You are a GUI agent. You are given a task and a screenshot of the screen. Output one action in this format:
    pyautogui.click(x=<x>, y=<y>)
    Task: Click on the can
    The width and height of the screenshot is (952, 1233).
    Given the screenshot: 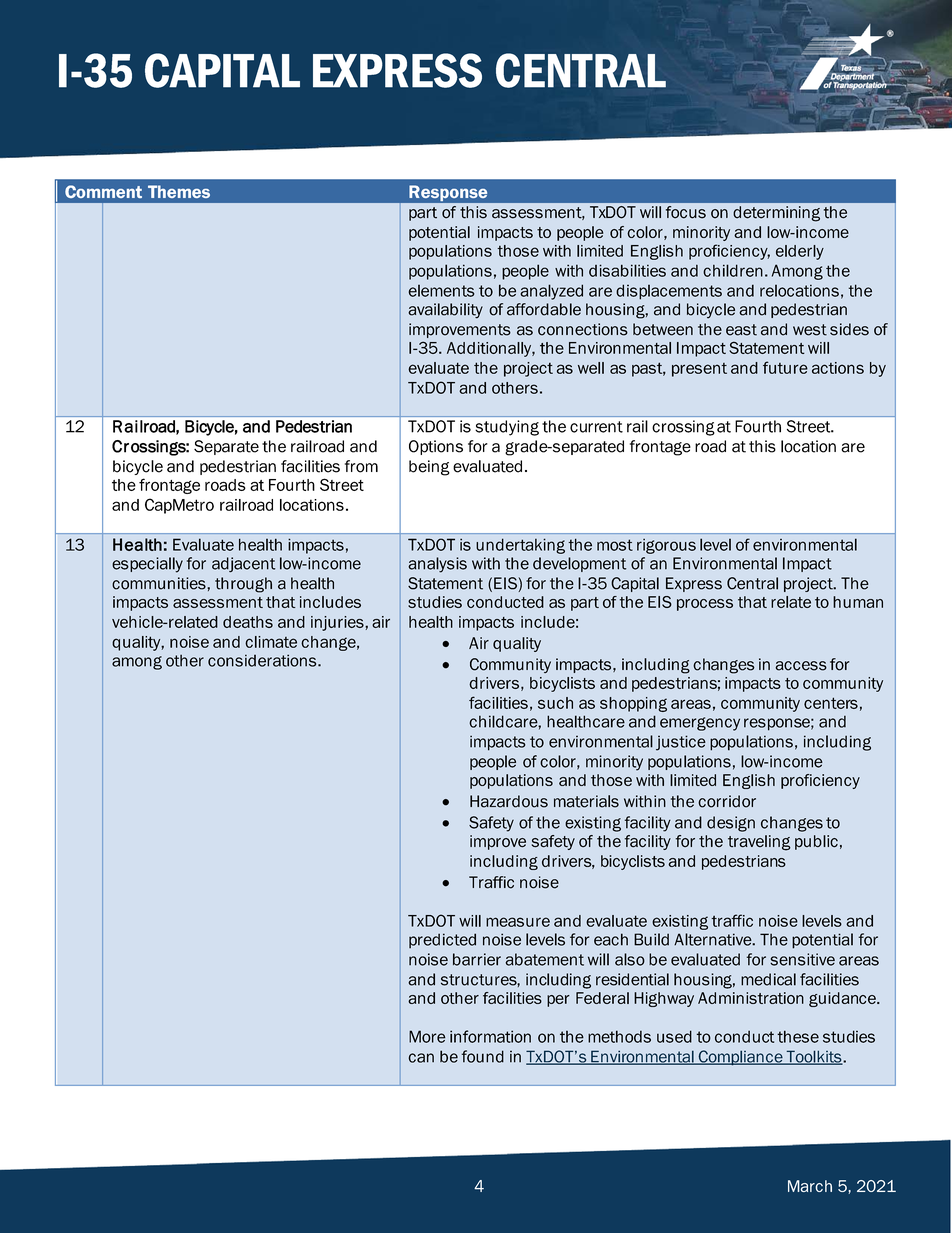 What is the action you would take?
    pyautogui.click(x=421, y=1058)
